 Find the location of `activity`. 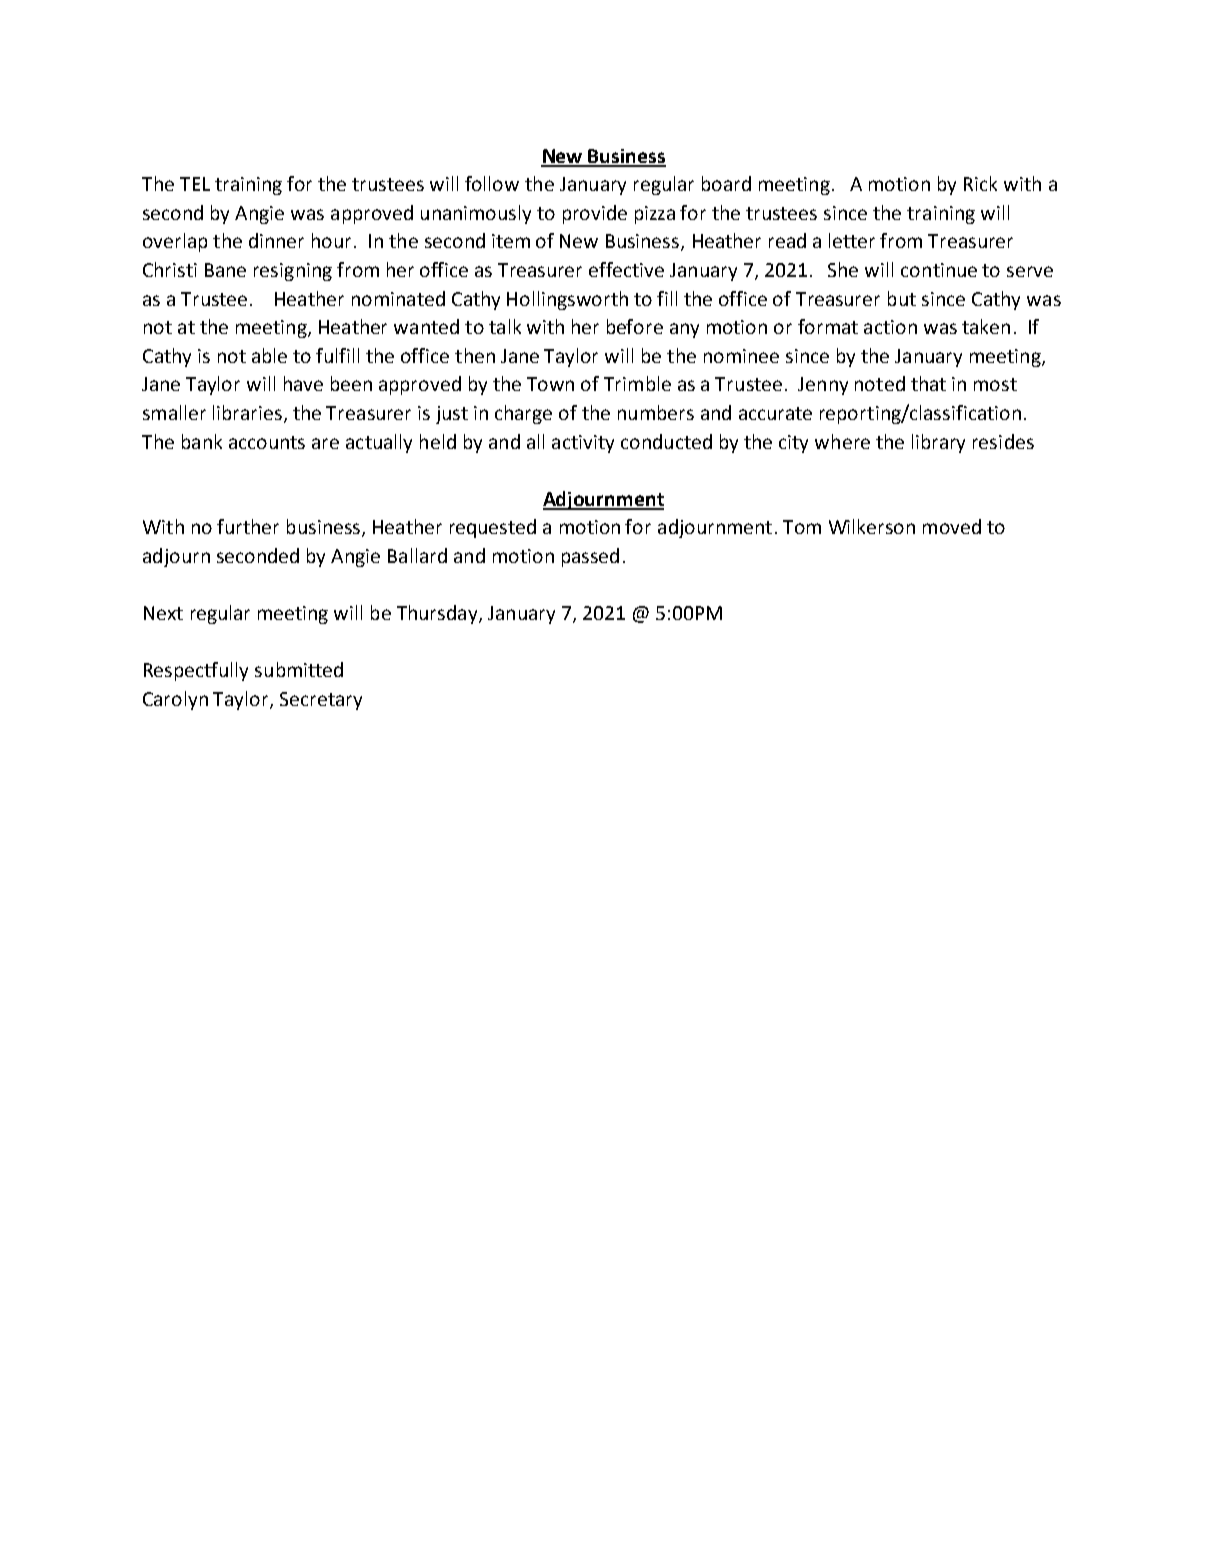

activity is located at coordinates (583, 444).
